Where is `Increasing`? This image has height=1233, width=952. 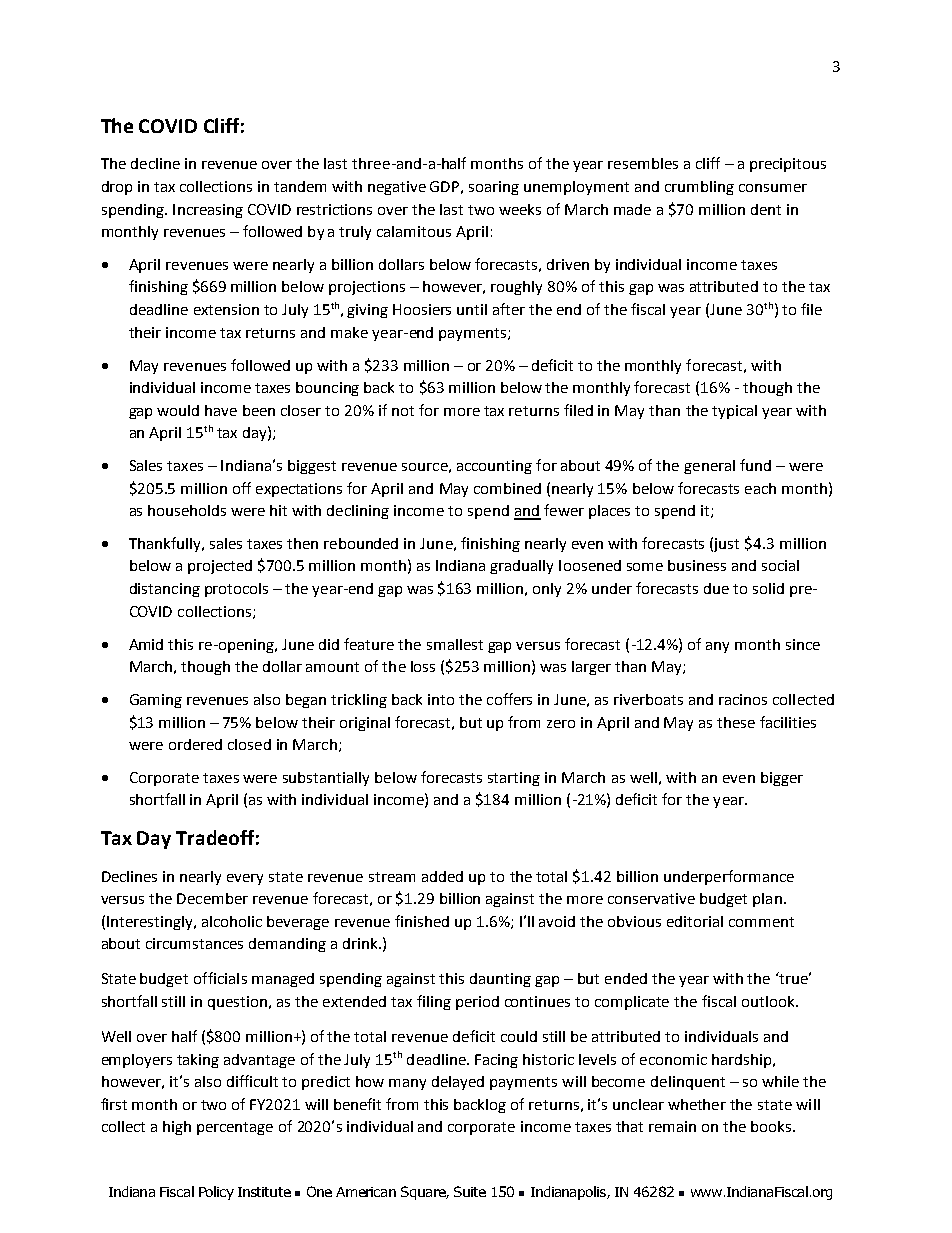
Increasing is located at coordinates (208, 211).
